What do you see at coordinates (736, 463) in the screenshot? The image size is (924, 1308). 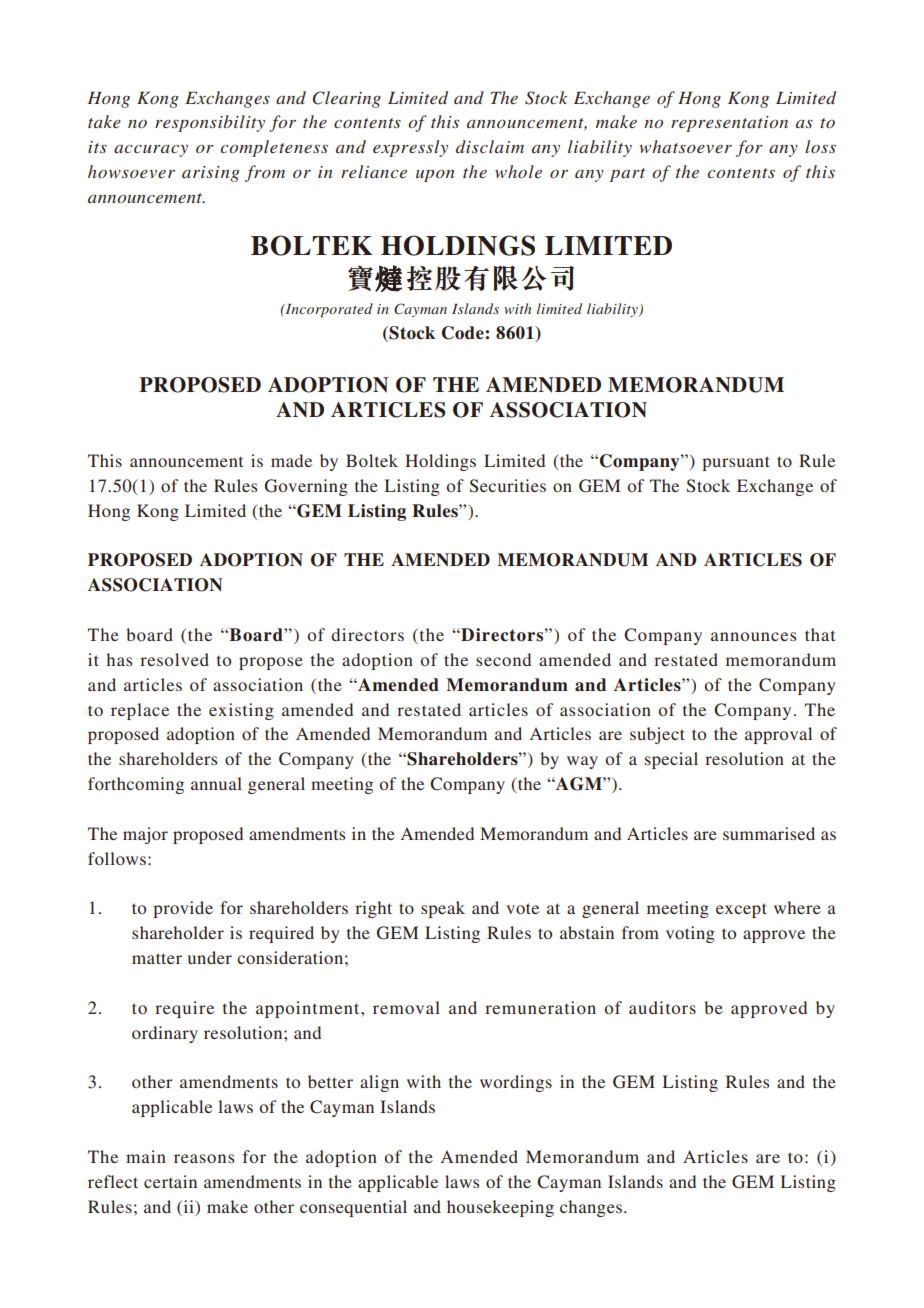 I see `pursuant` at bounding box center [736, 463].
